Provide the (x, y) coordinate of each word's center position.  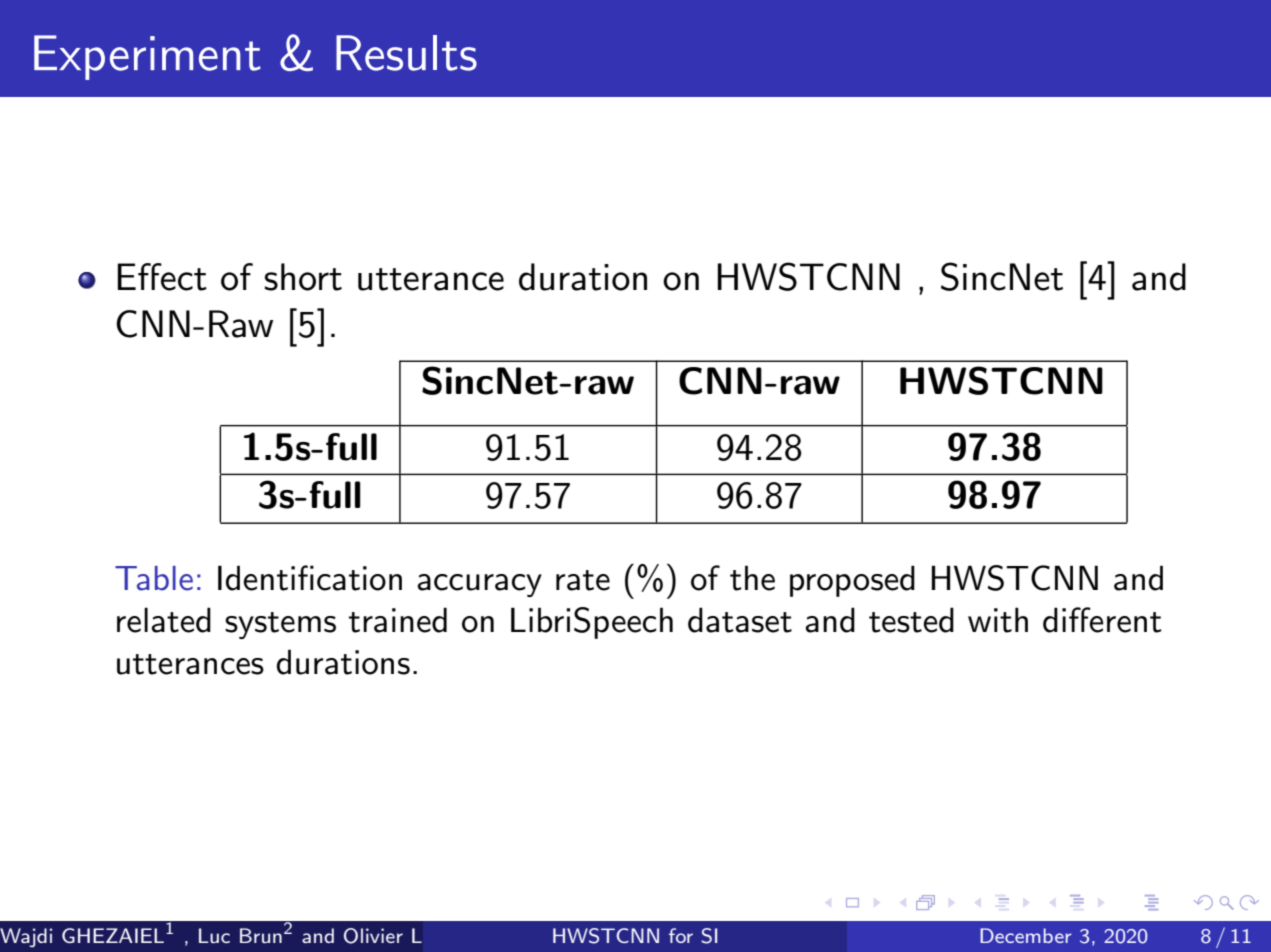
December (1026, 935)
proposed (852, 581)
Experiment (147, 57)
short (303, 277)
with (998, 620)
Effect (162, 277)
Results (406, 53)
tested (911, 620)
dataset (740, 620)
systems (280, 625)
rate (583, 580)
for (681, 935)
